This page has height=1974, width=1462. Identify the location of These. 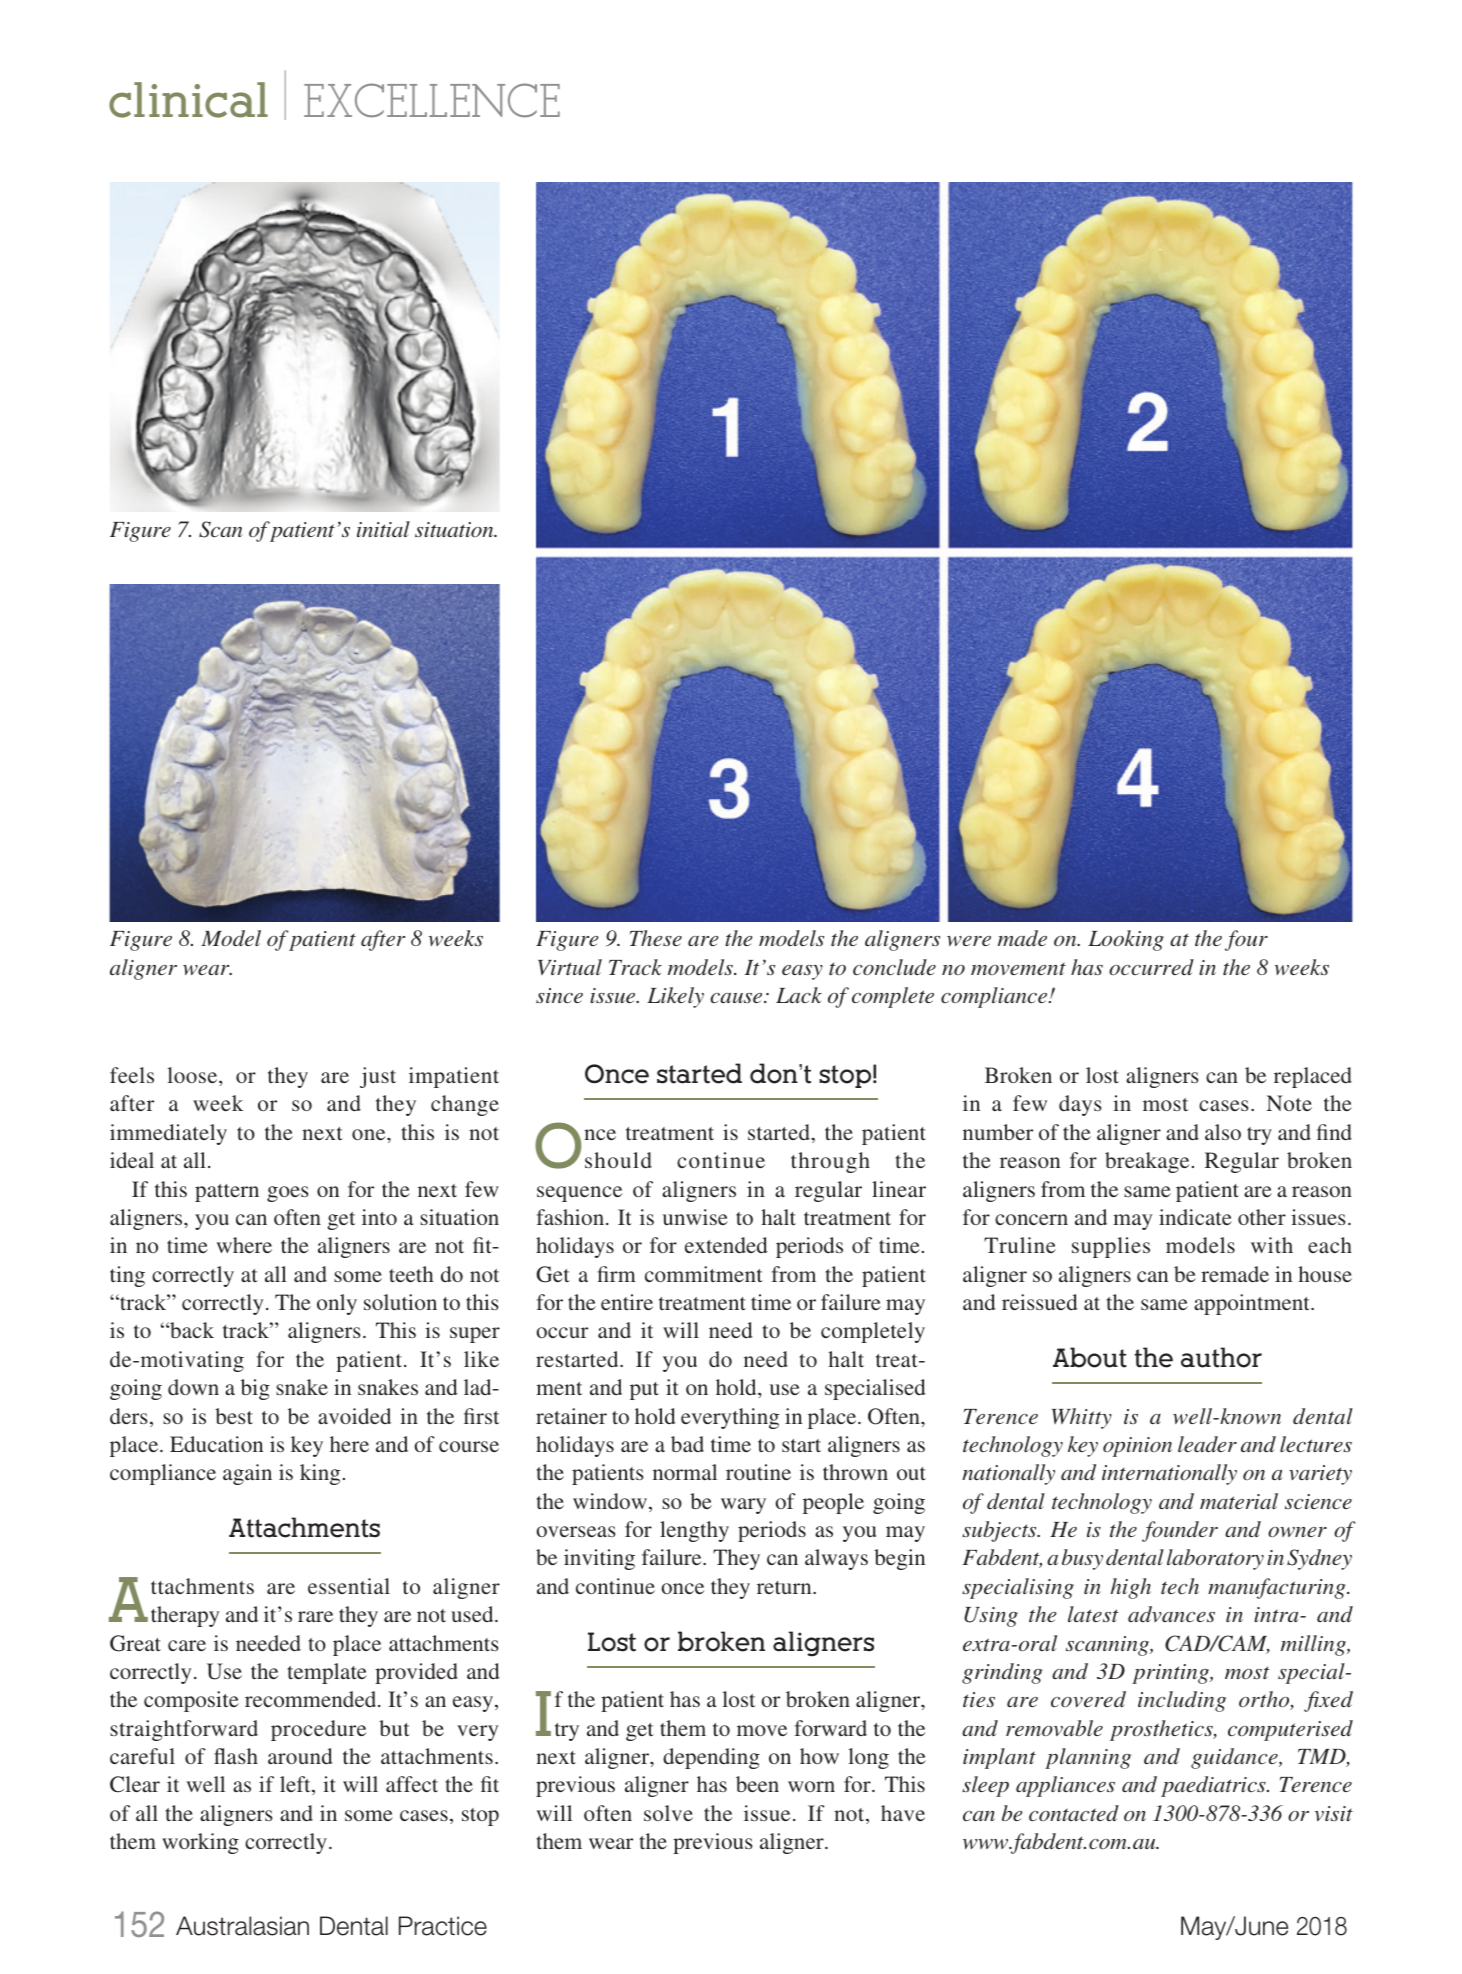
(656, 938).
